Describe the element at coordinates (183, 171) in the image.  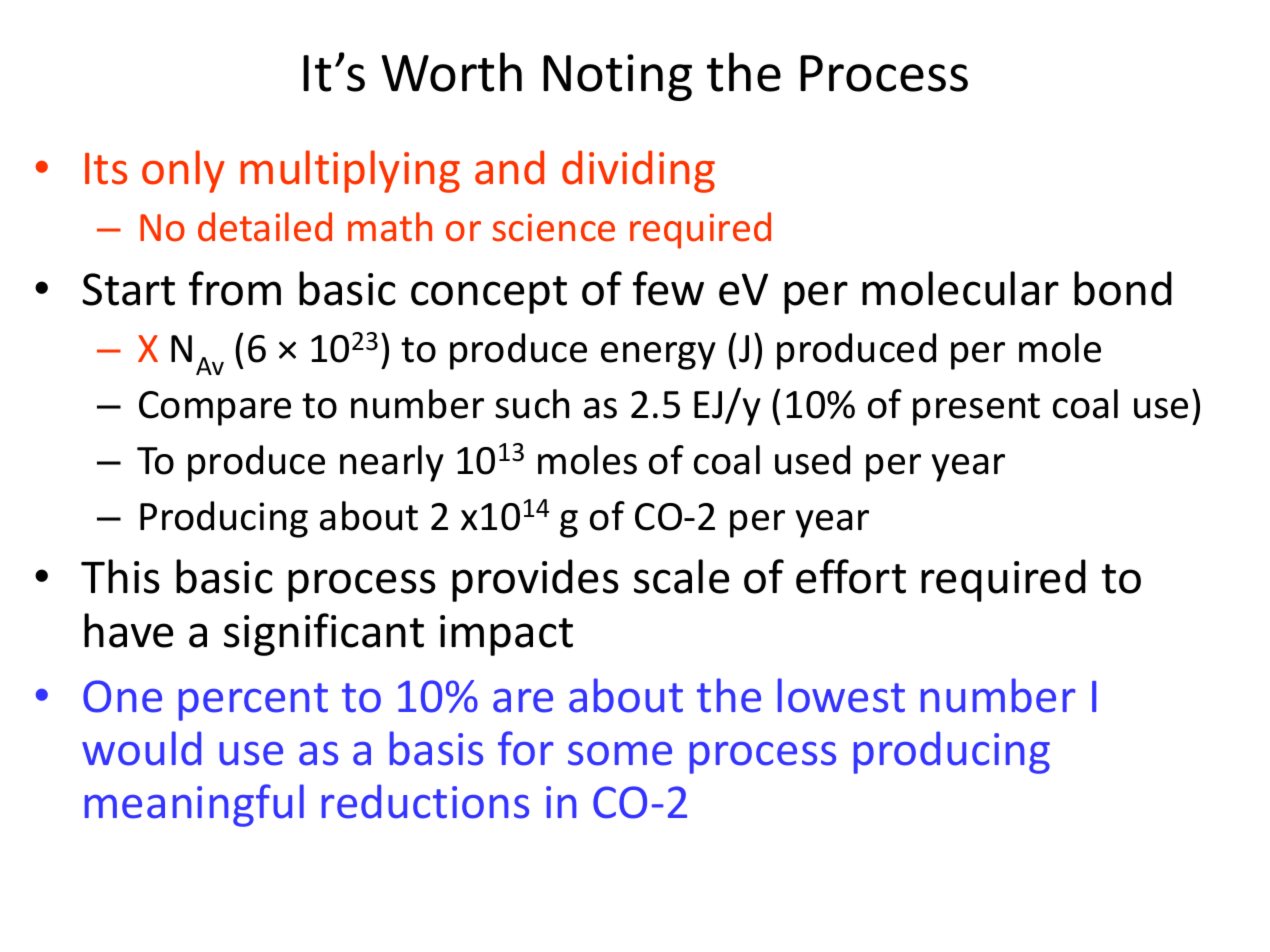
I see `only` at that location.
